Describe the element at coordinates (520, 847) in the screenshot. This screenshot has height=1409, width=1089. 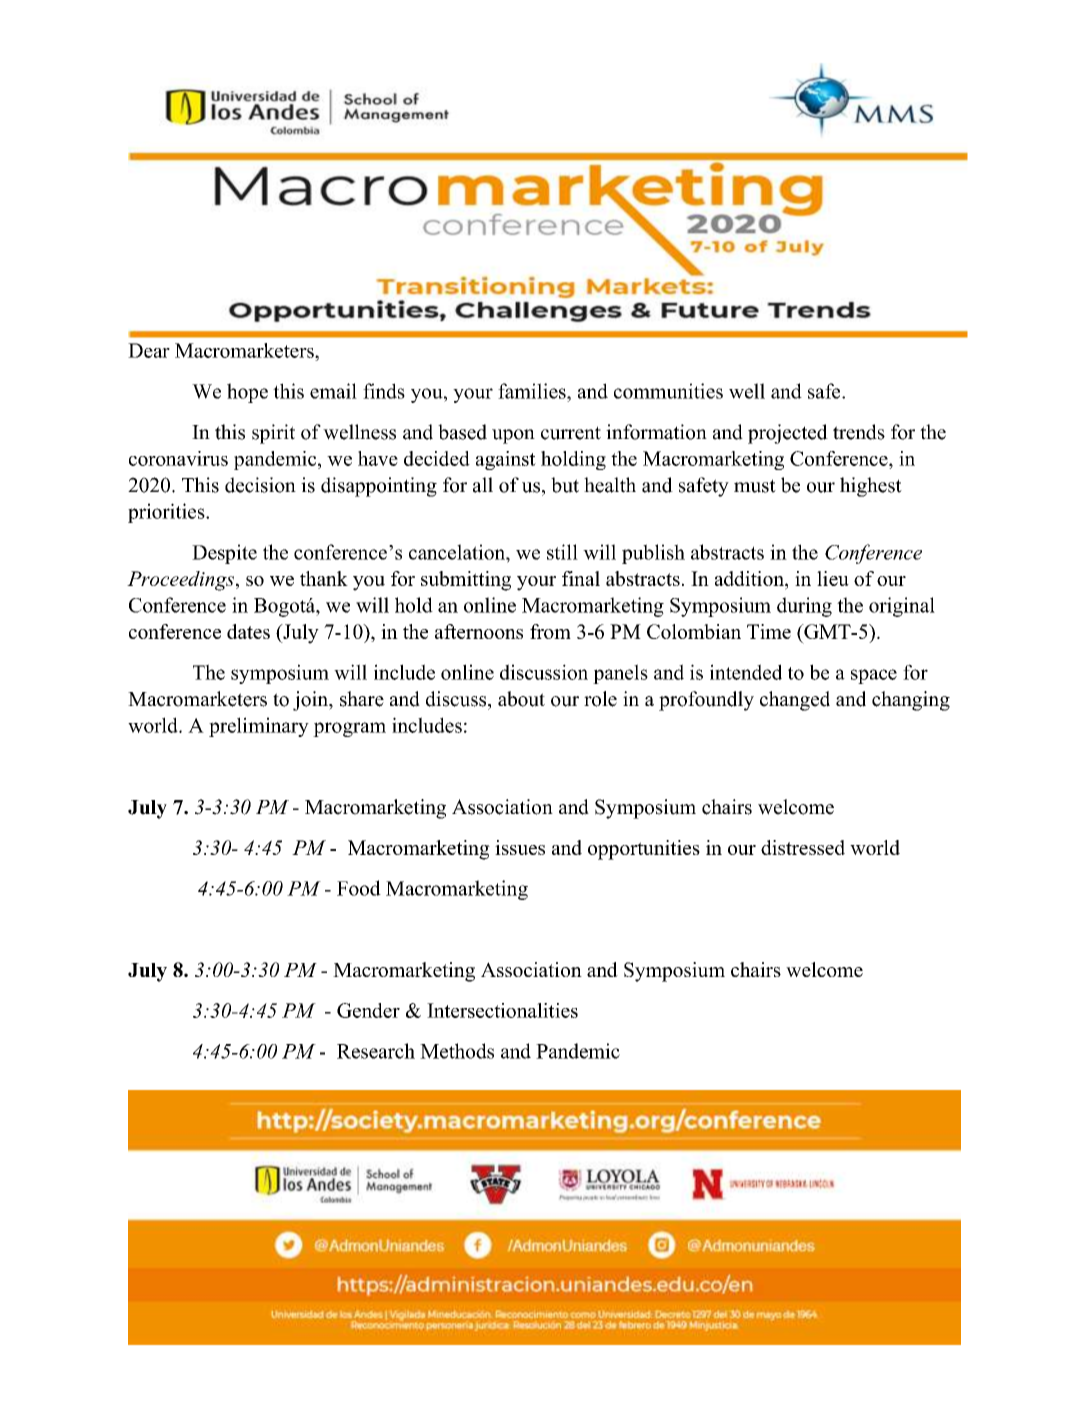
I see `issues` at that location.
